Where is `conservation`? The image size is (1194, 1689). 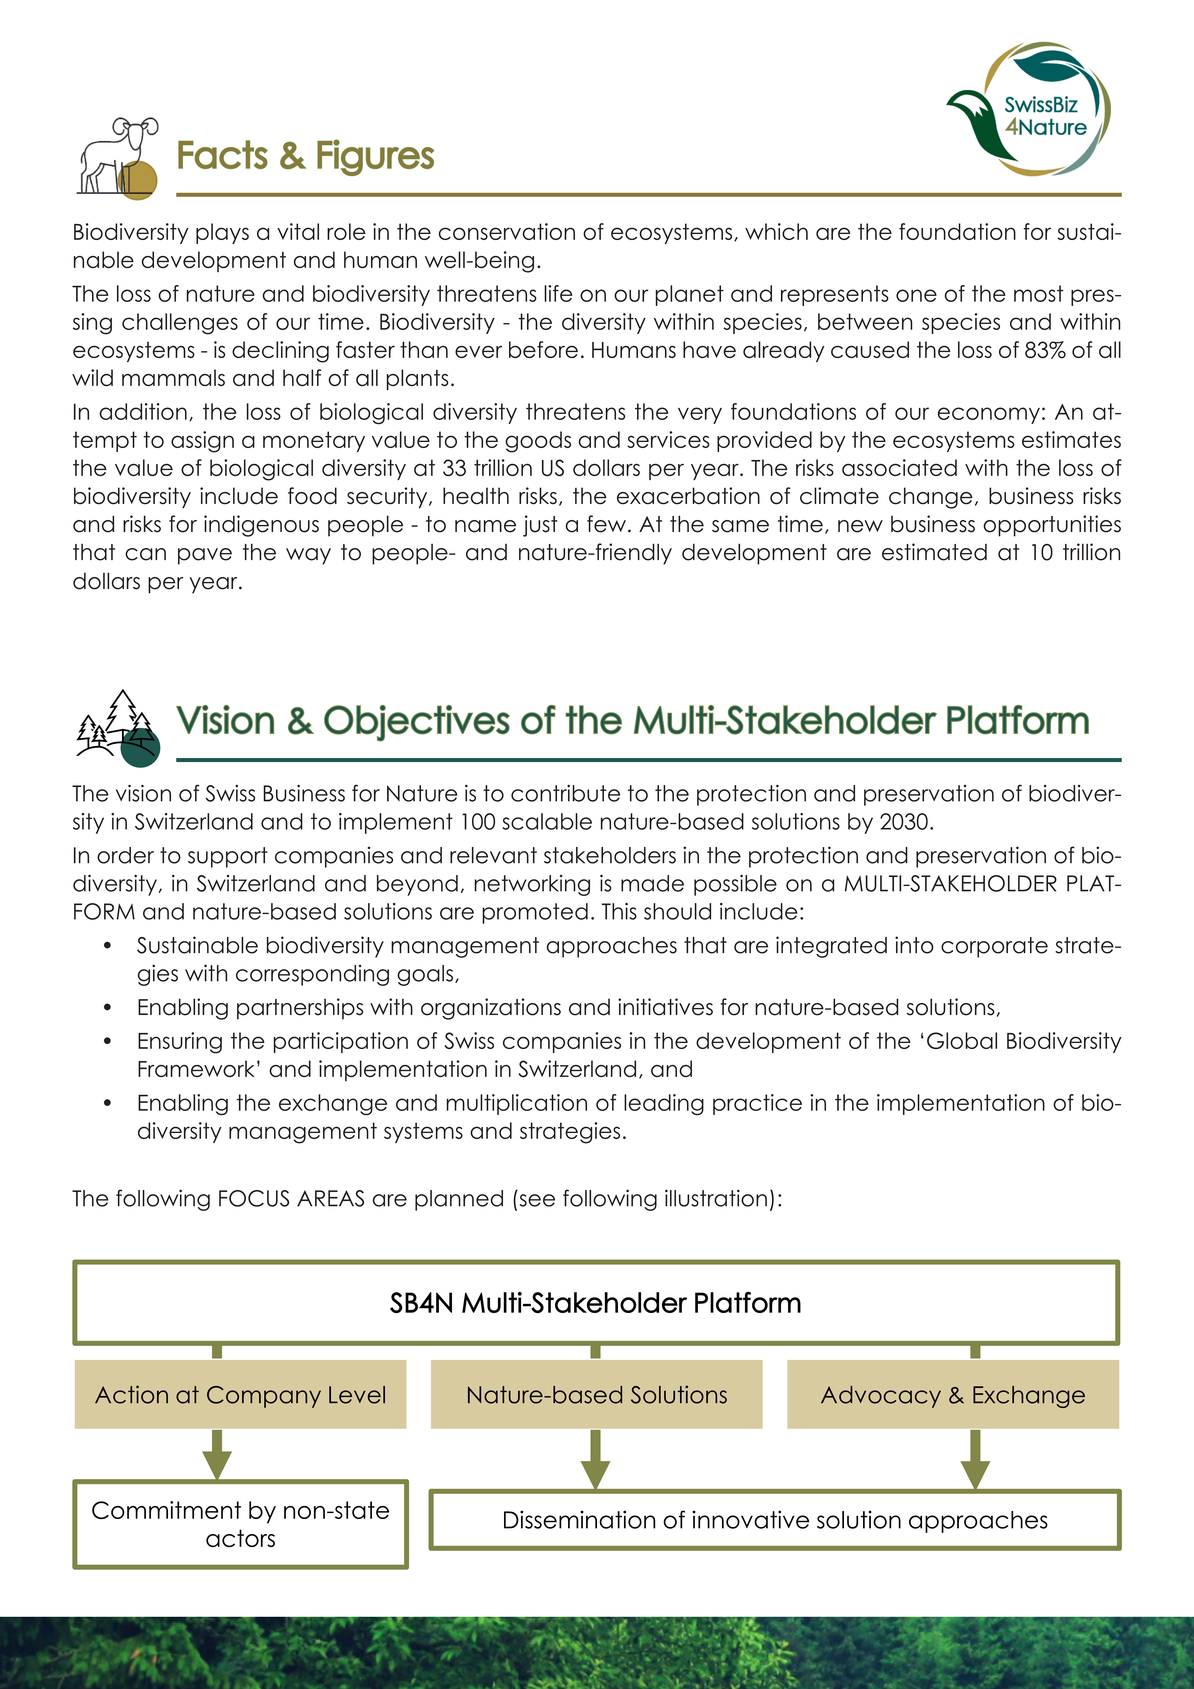 conservation is located at coordinates (507, 231).
